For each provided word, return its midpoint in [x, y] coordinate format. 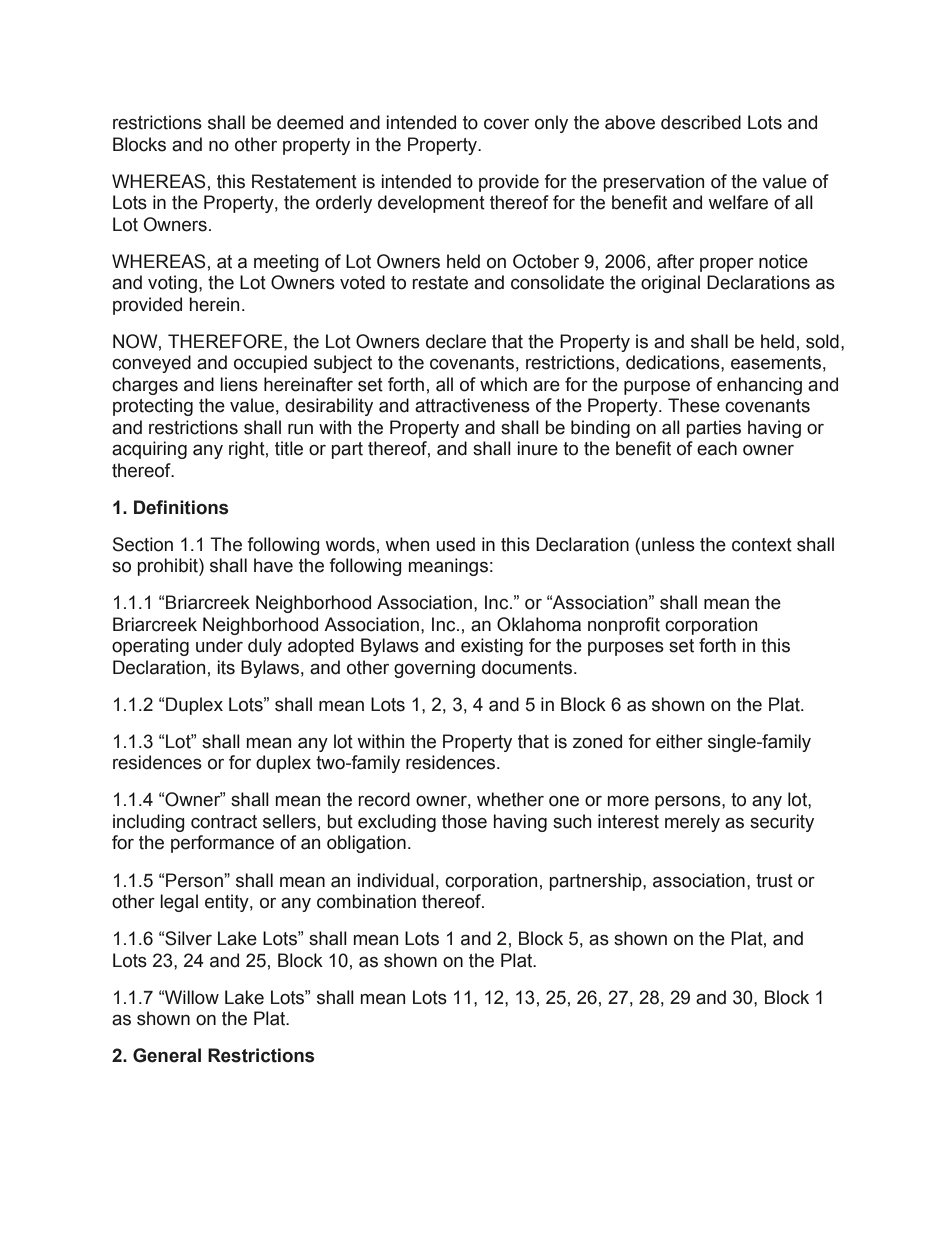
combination [366, 901]
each [717, 448]
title [289, 448]
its [226, 667]
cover [506, 124]
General [167, 1055]
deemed [310, 122]
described [701, 122]
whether [510, 799]
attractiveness [472, 405]
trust [774, 881]
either [679, 741]
